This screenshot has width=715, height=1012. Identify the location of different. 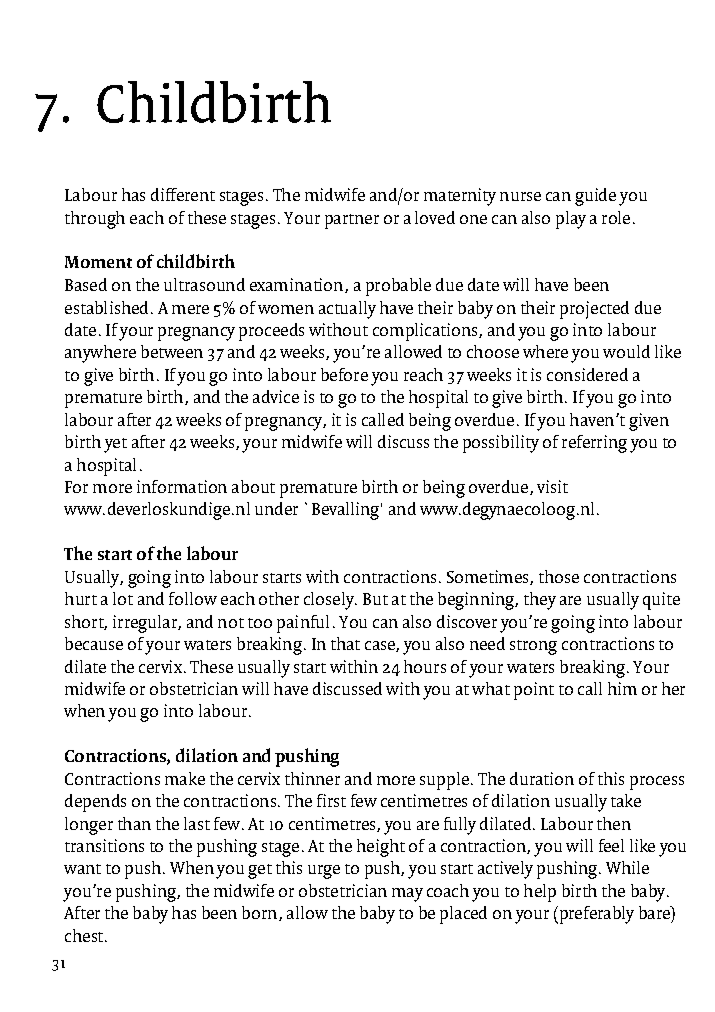
(183, 194).
